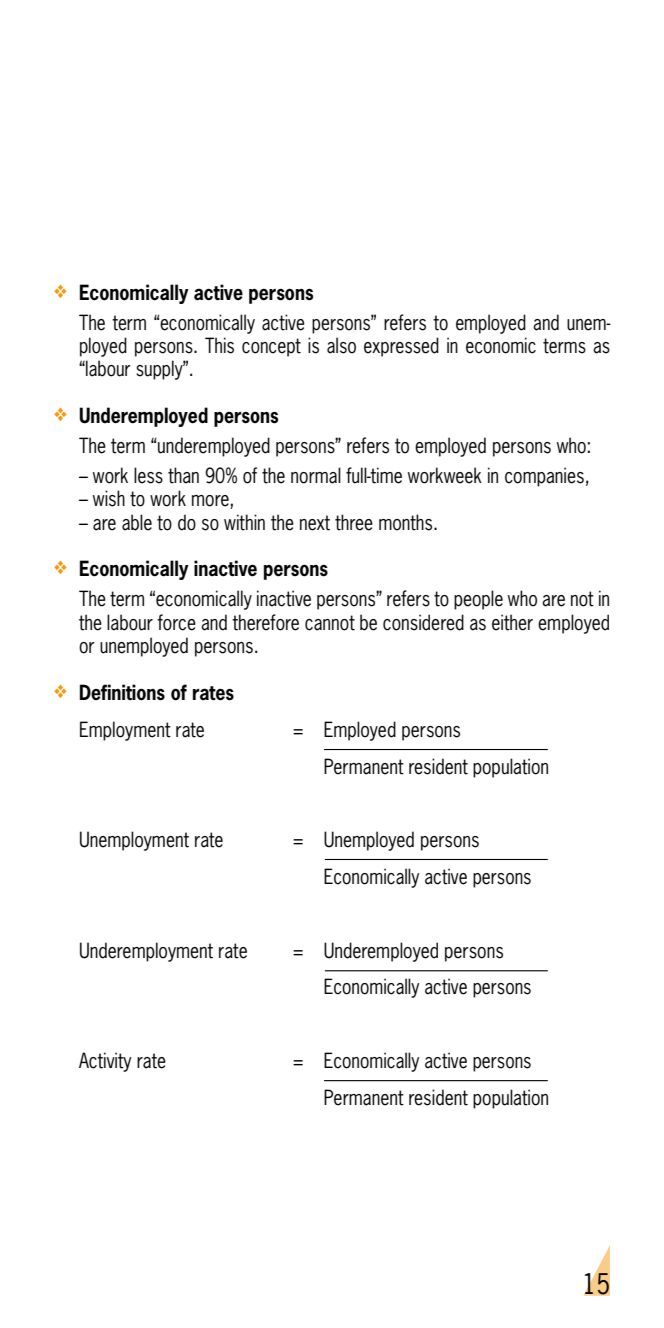 Image resolution: width=664 pixels, height=1328 pixels. What do you see at coordinates (512, 622) in the document?
I see `either` at bounding box center [512, 622].
